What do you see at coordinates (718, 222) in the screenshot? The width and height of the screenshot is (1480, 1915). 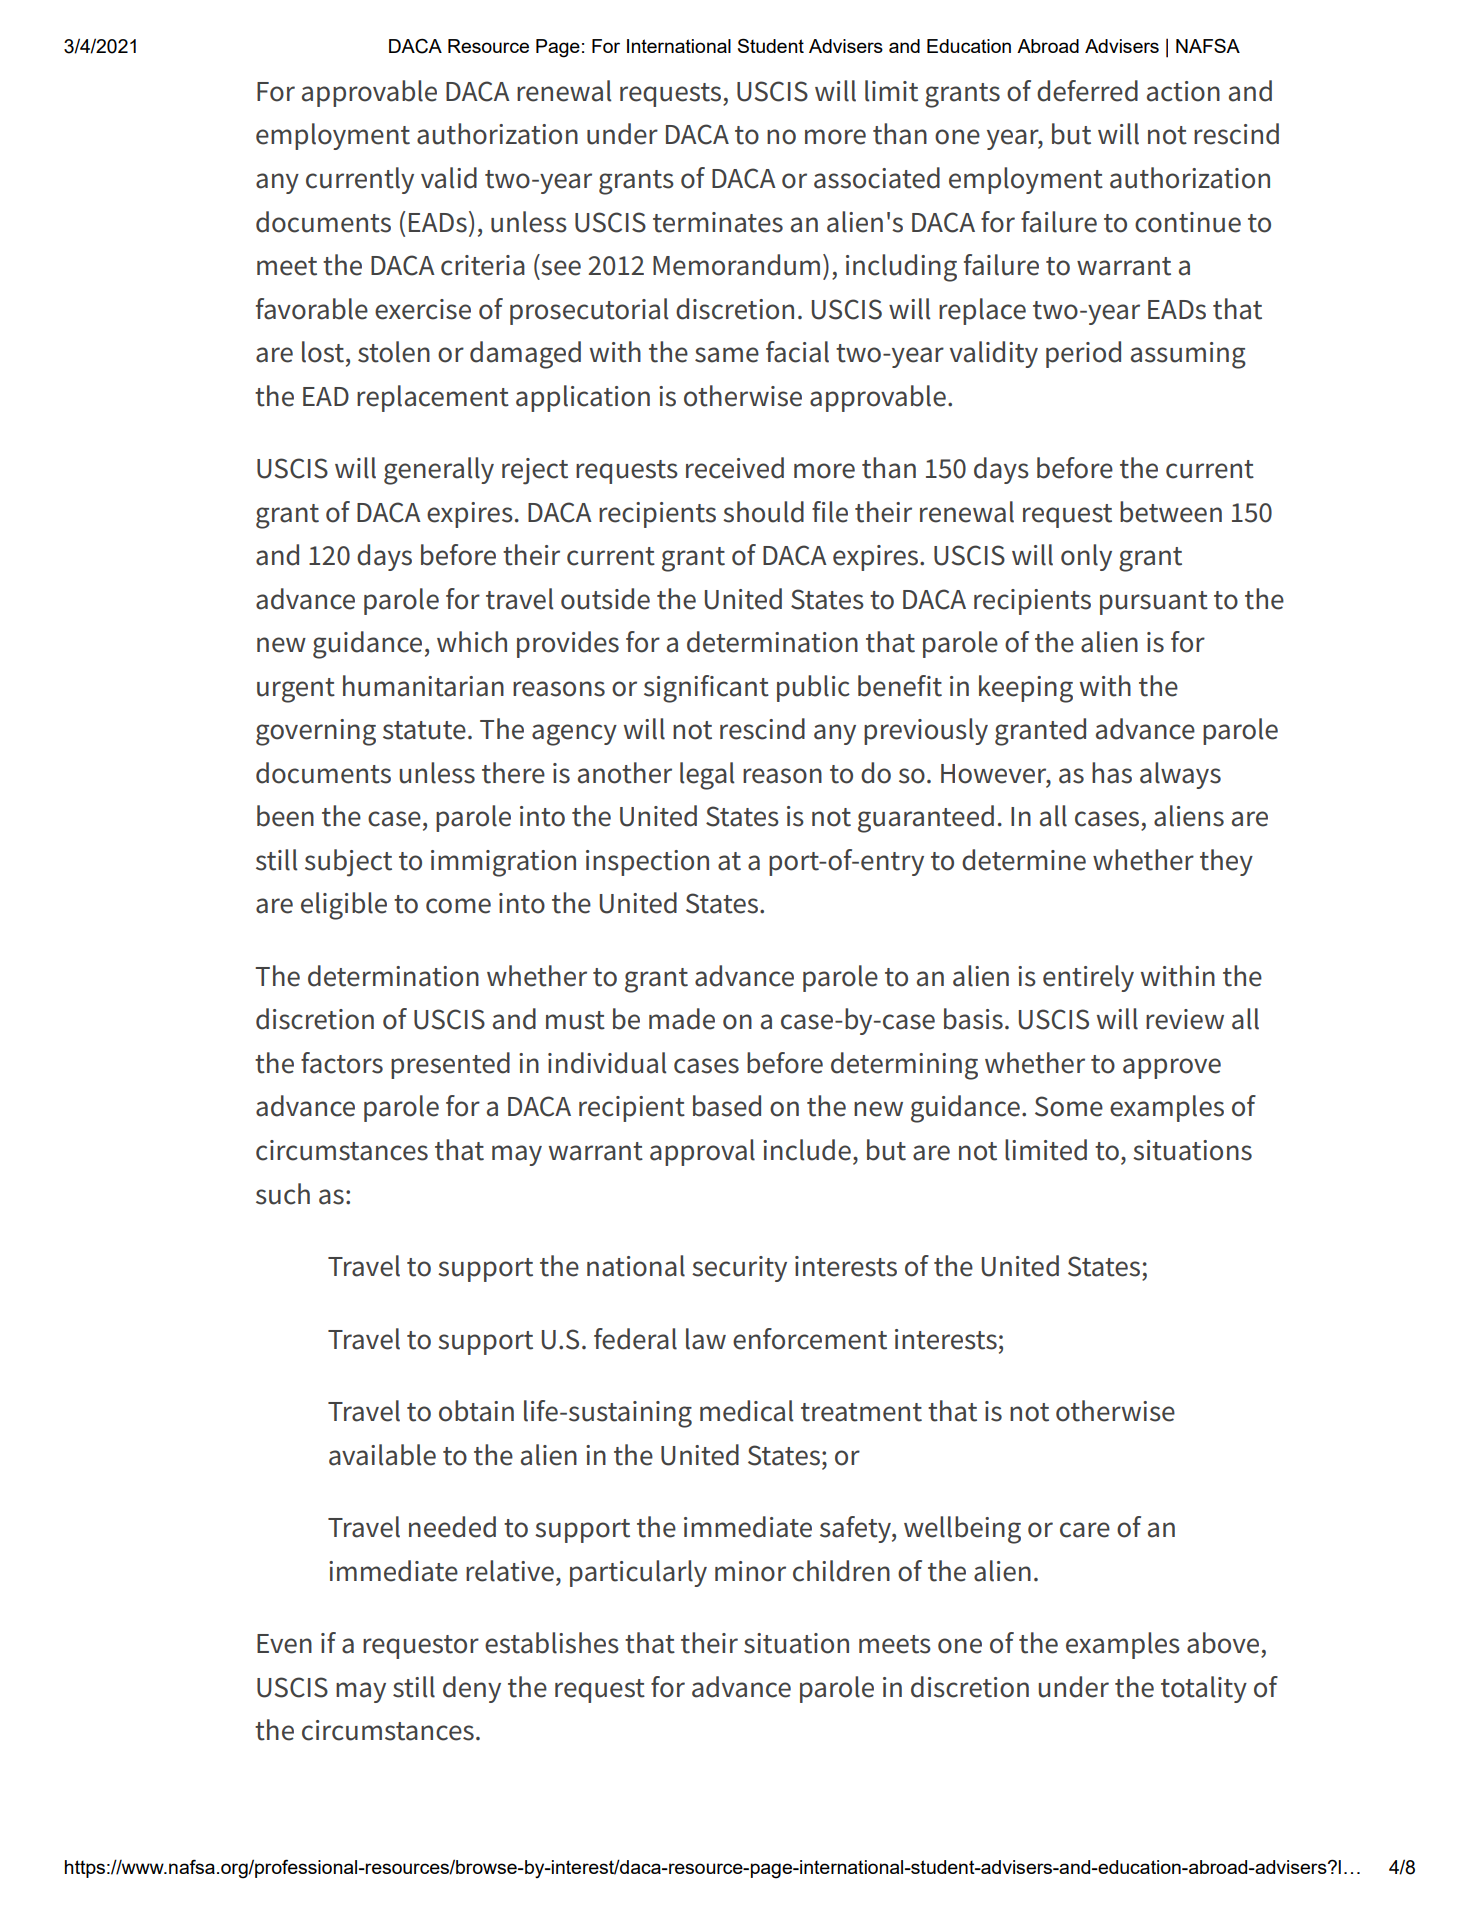 I see `terminates` at bounding box center [718, 222].
